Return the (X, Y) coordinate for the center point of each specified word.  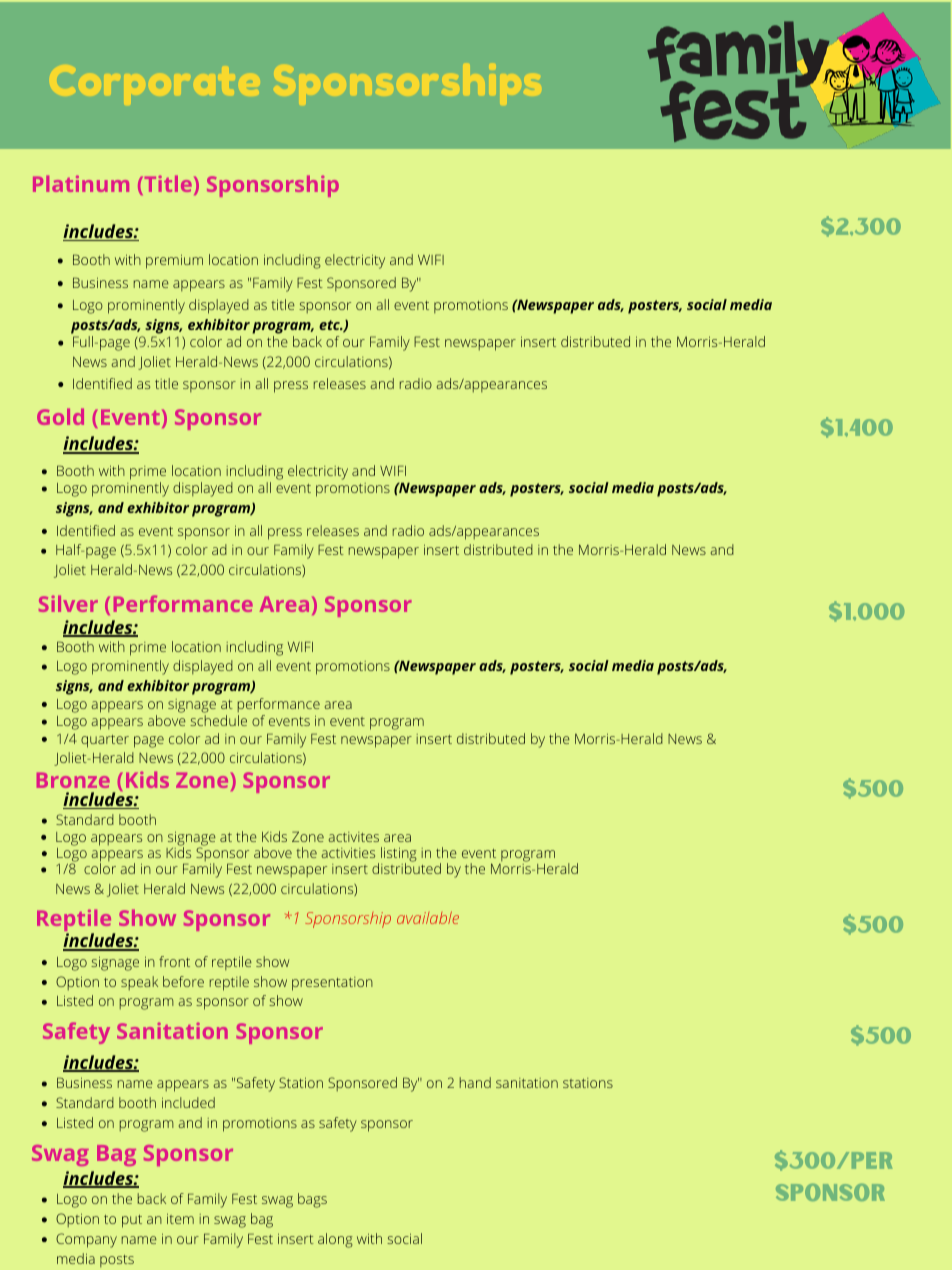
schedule (218, 720)
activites (354, 837)
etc (330, 325)
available (428, 917)
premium (174, 261)
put (132, 1221)
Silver (68, 603)
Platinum (81, 183)
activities (348, 853)
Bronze (73, 780)
